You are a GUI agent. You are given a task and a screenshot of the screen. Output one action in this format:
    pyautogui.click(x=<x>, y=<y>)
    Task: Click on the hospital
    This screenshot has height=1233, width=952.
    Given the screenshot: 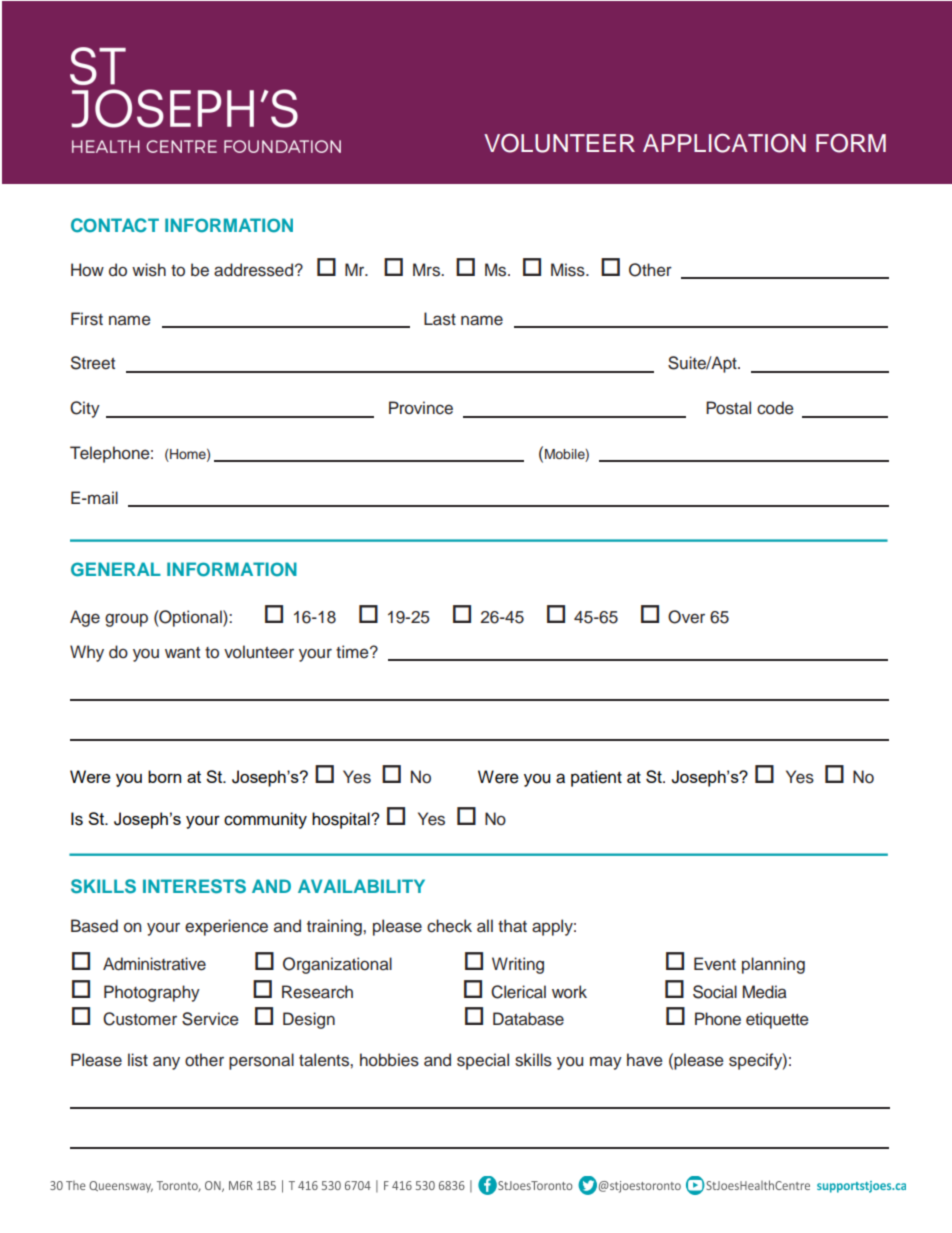 What is the action you would take?
    pyautogui.click(x=342, y=820)
